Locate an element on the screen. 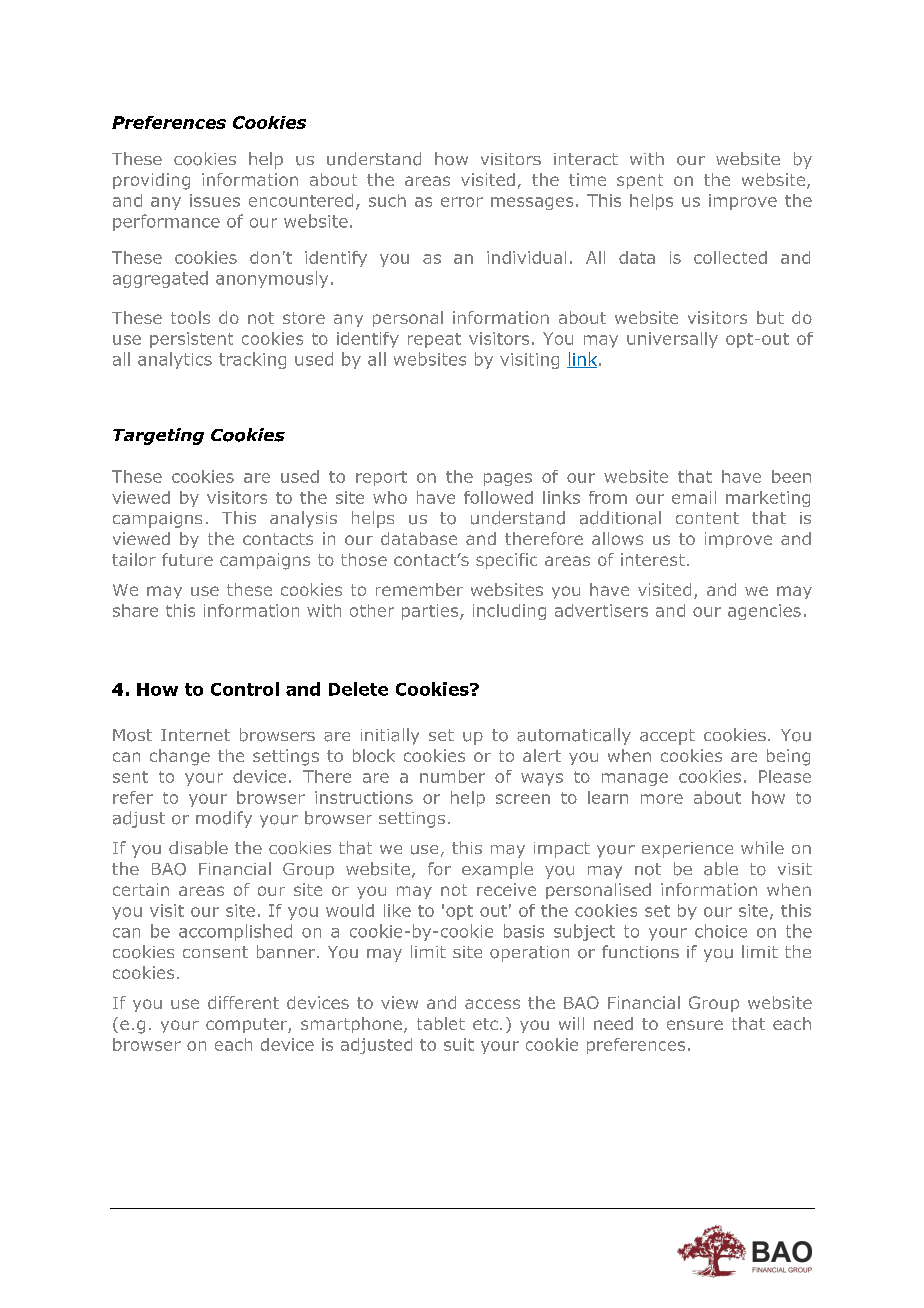  issues is located at coordinates (215, 200).
